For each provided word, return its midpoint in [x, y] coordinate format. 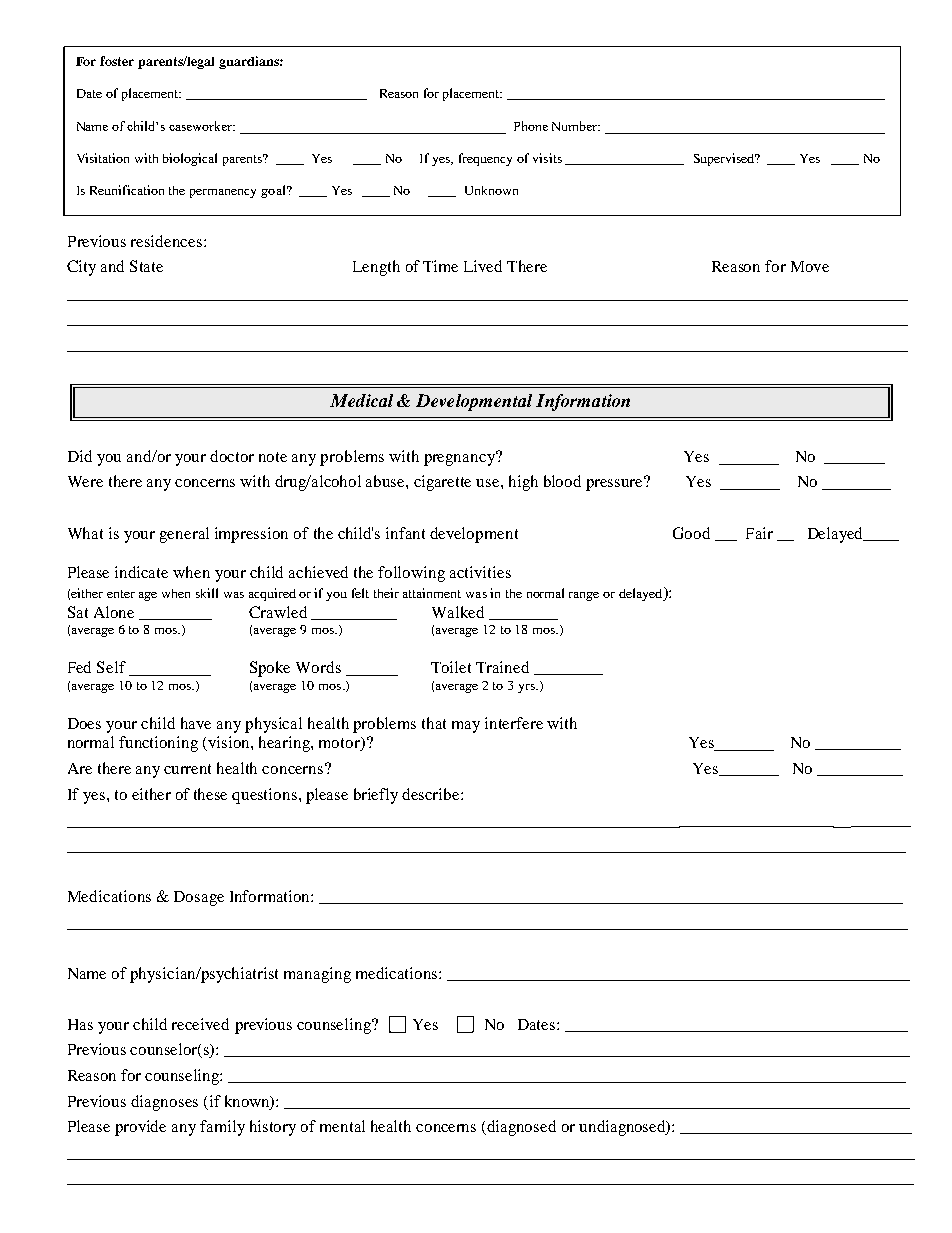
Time [440, 266]
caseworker [202, 126]
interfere [514, 723]
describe [432, 794]
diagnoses [164, 1103]
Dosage [199, 898]
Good [691, 533]
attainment [432, 593]
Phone [531, 126]
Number [576, 126]
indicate [141, 572]
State [146, 266]
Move [810, 266]
